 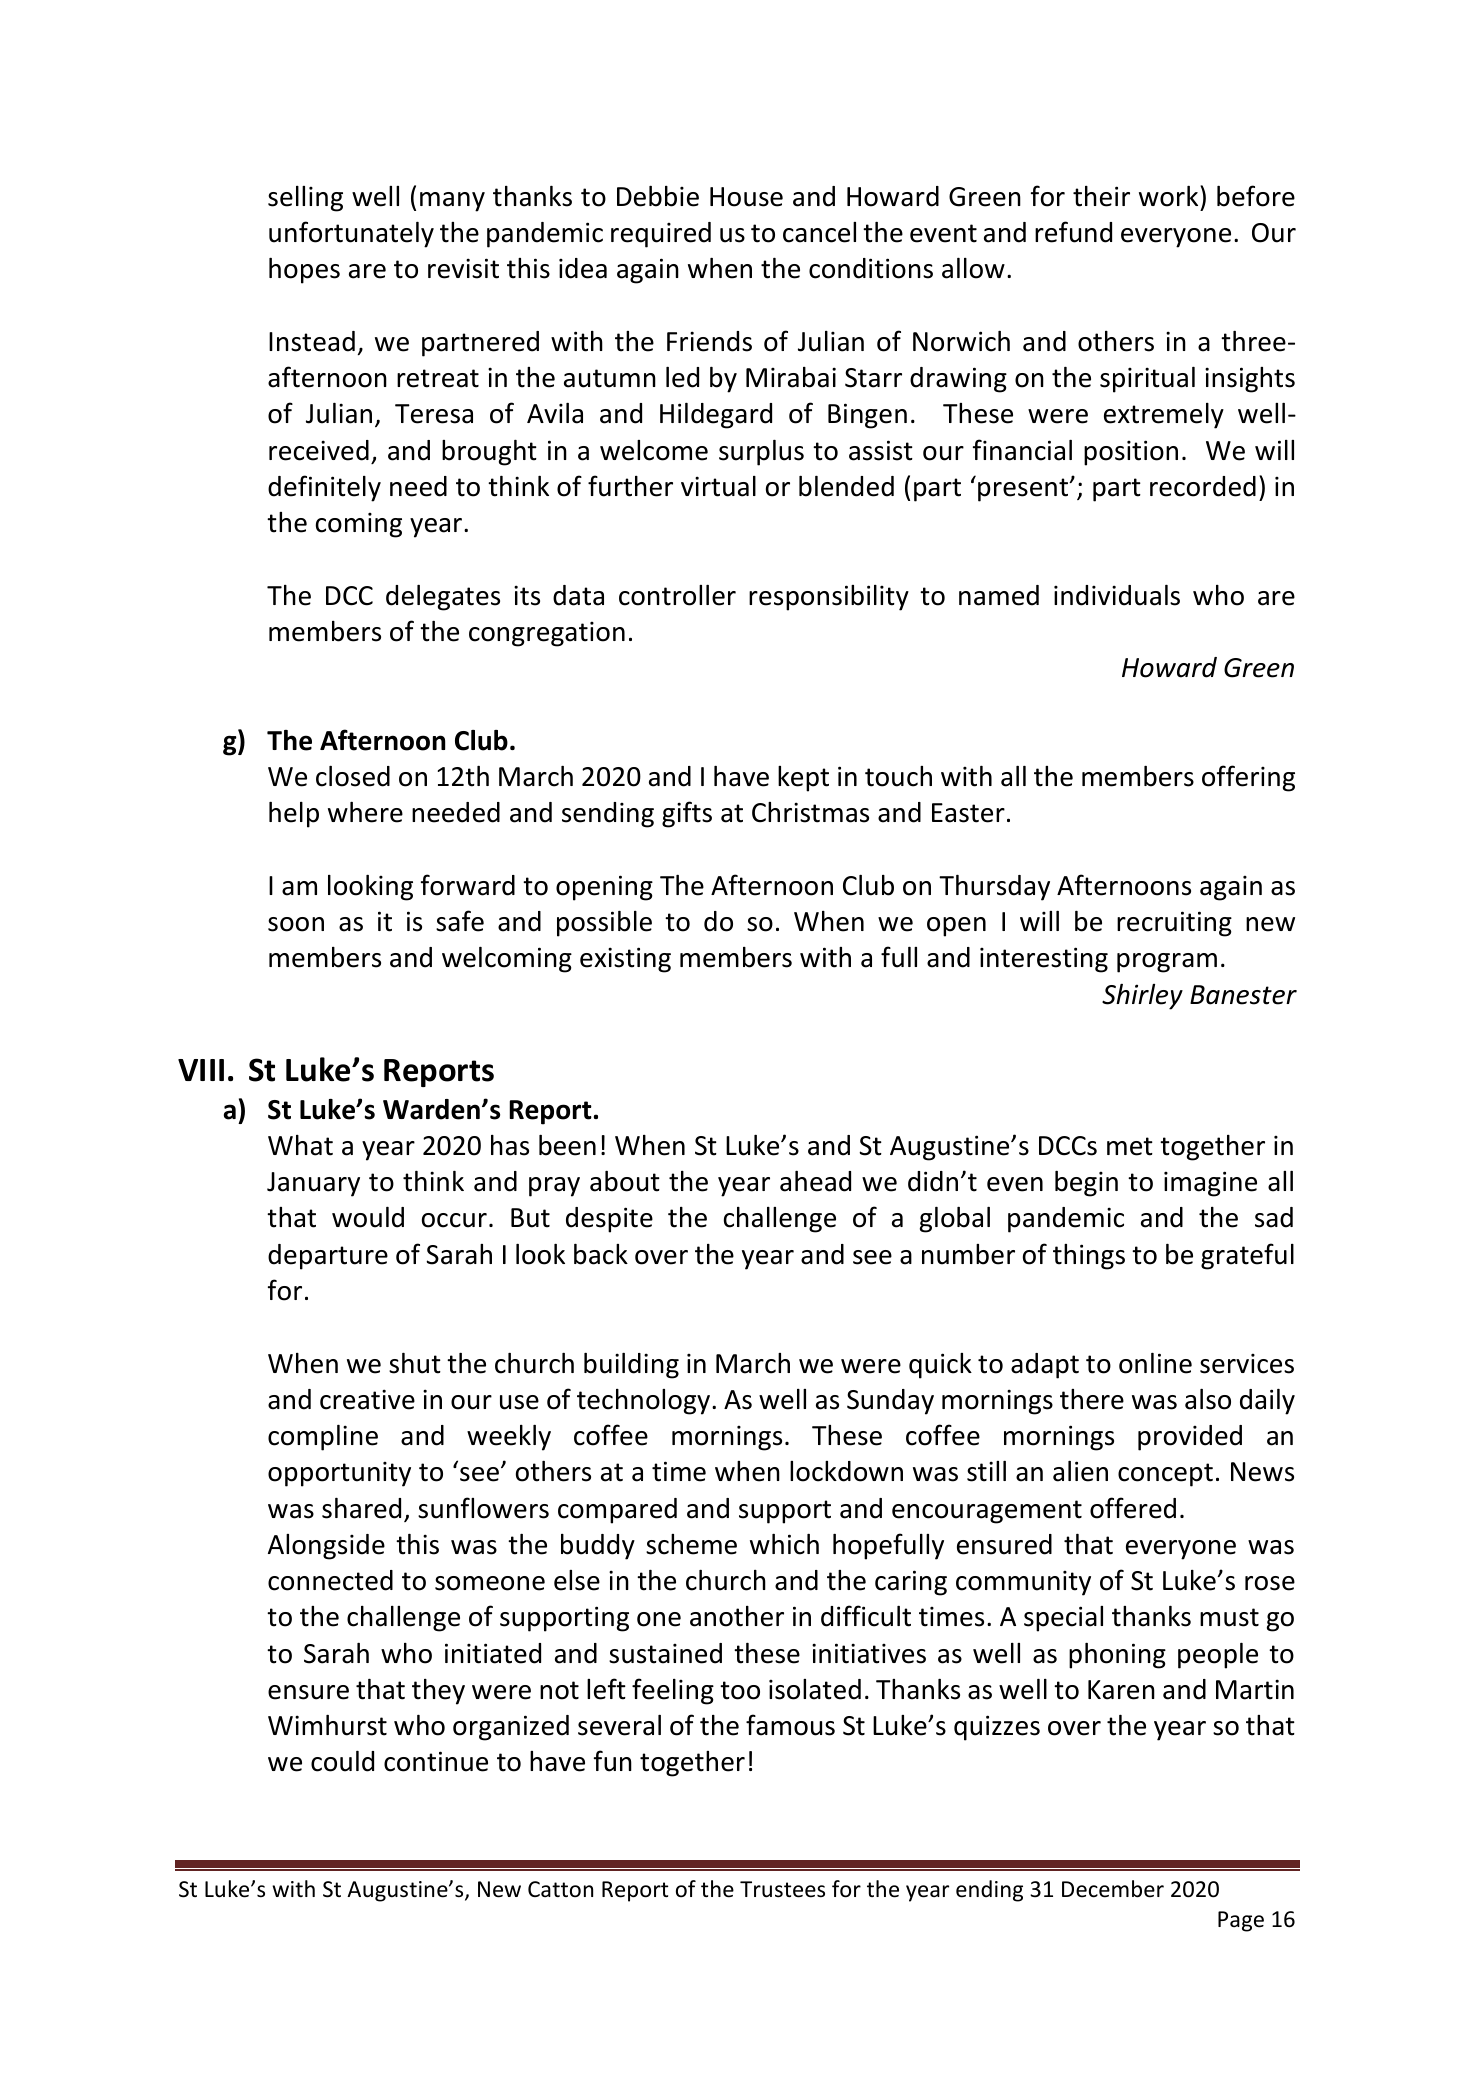 I want to click on unfortunately, so click(x=351, y=234).
